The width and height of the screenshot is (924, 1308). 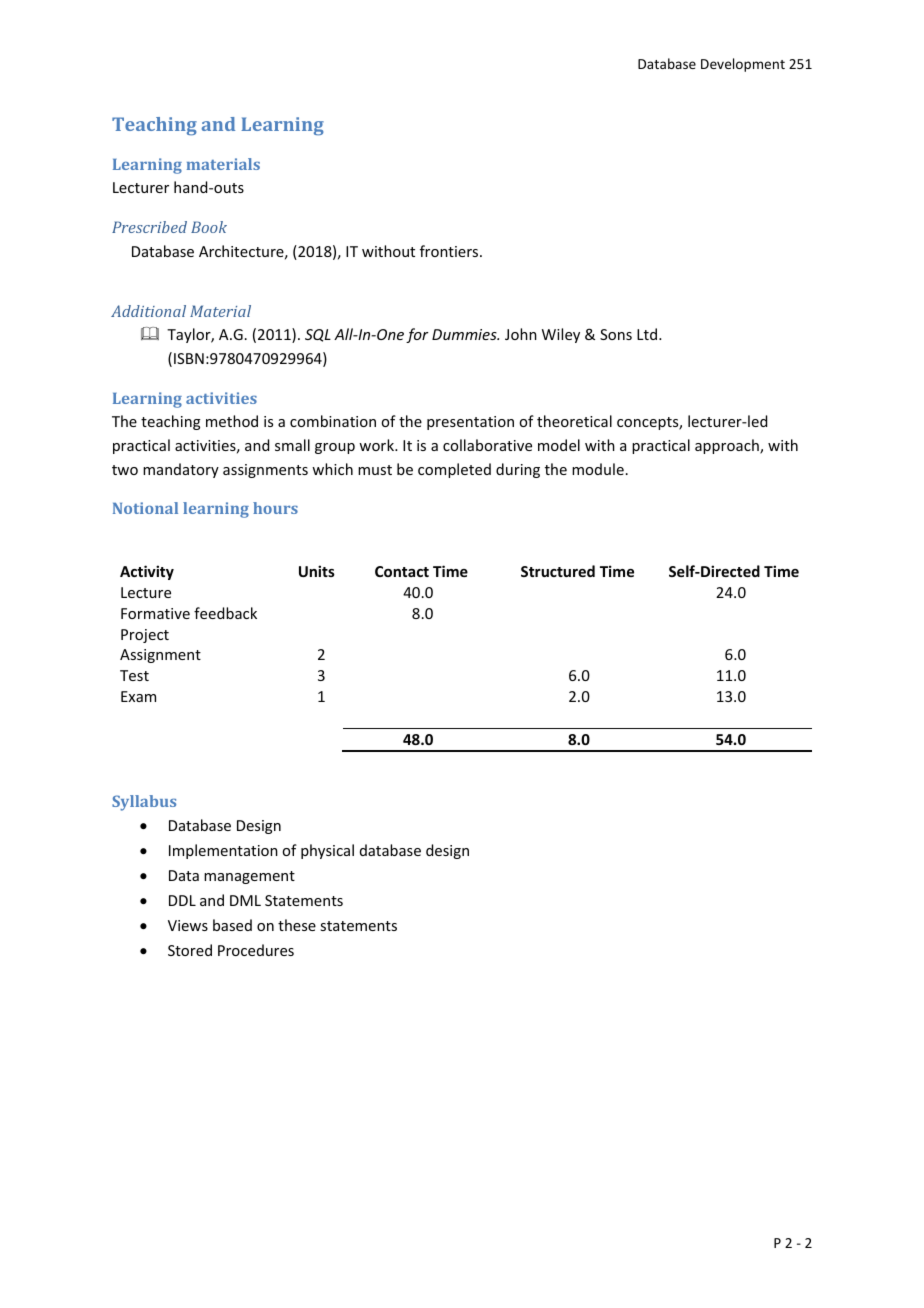 I want to click on these, so click(x=297, y=925).
